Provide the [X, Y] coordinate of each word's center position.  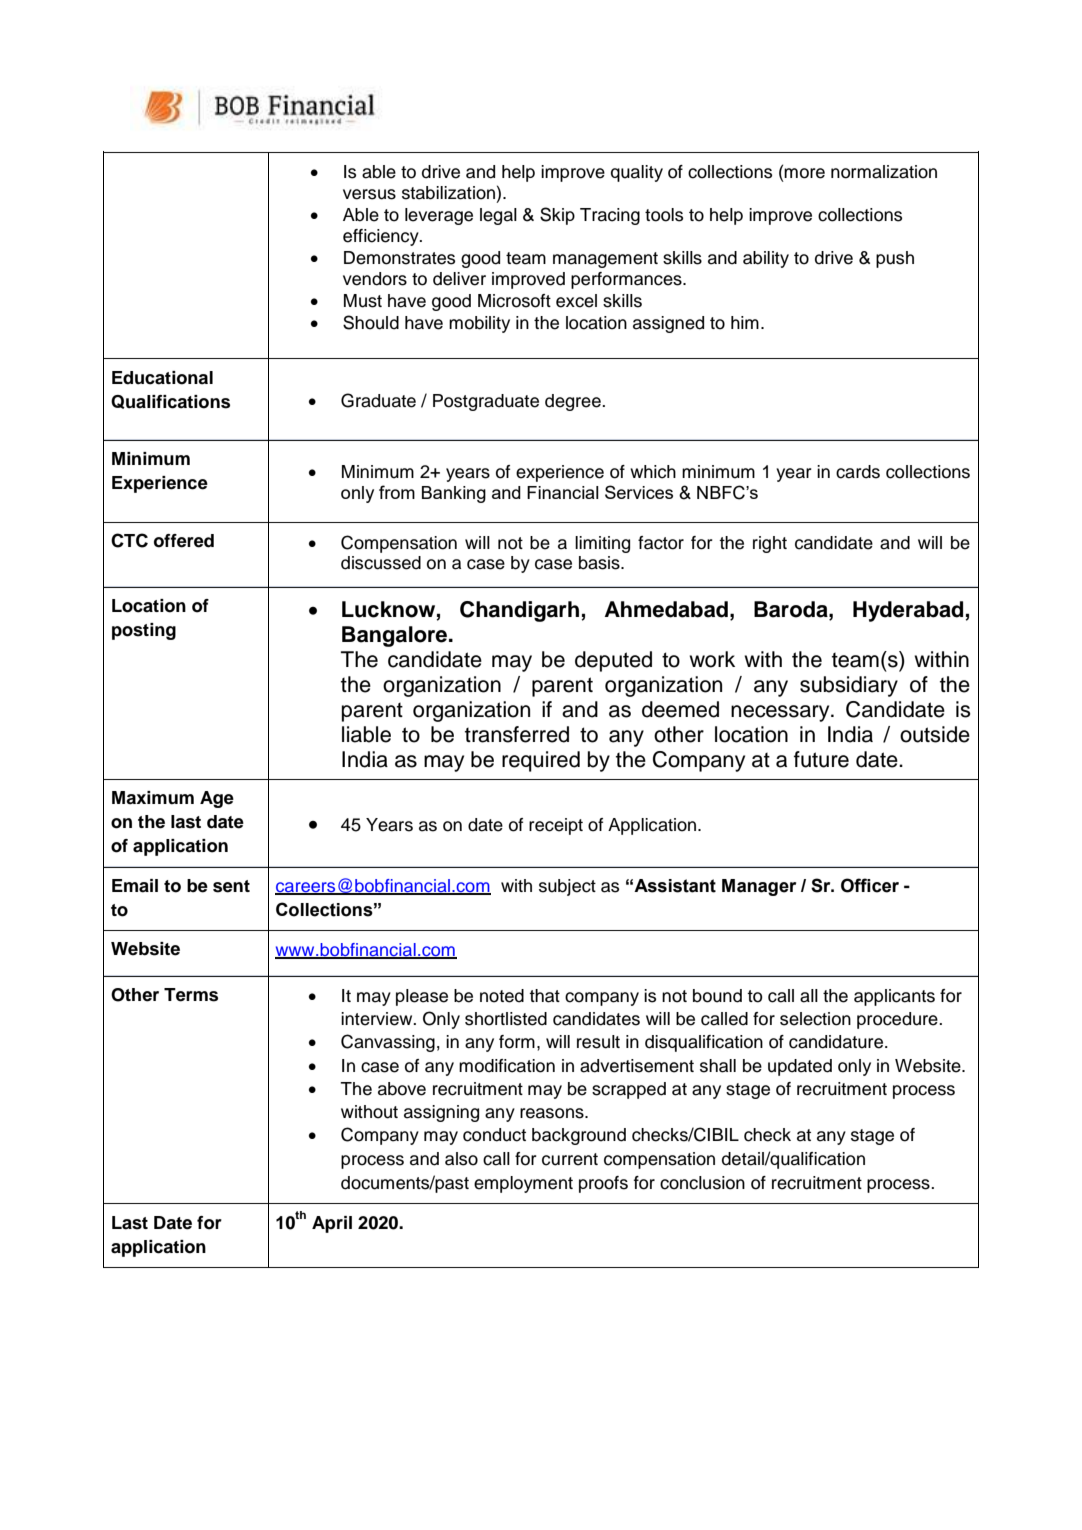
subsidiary [849, 686]
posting [144, 631]
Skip [557, 216]
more [804, 173]
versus [369, 194]
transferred [517, 734]
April [332, 1224]
